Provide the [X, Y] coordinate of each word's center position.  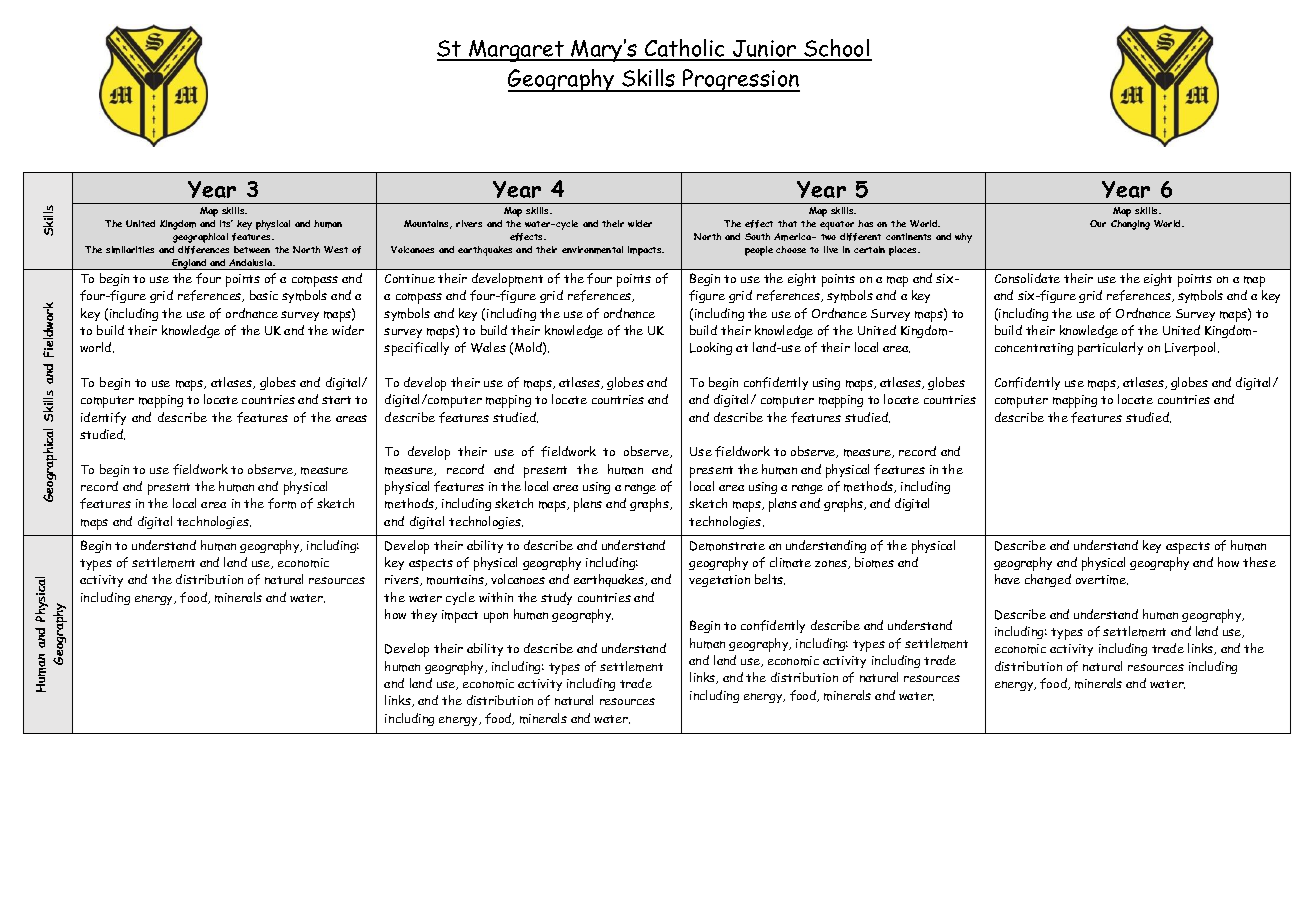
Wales [488, 347]
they [424, 615]
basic [264, 295]
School [837, 49]
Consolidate [1027, 278]
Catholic [685, 49]
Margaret [517, 51]
